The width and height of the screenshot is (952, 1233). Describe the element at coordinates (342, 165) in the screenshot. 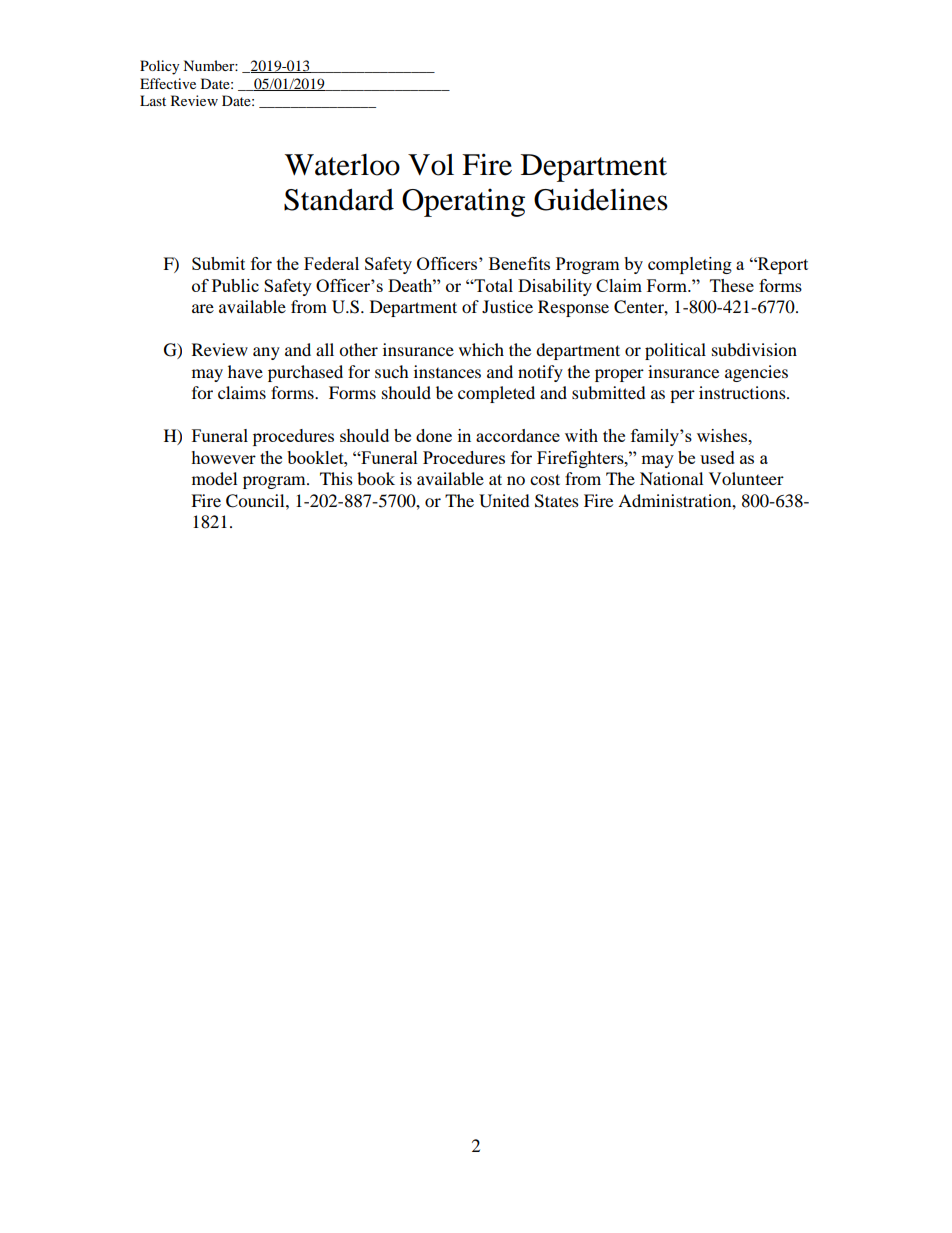

I see `Waterloo` at that location.
